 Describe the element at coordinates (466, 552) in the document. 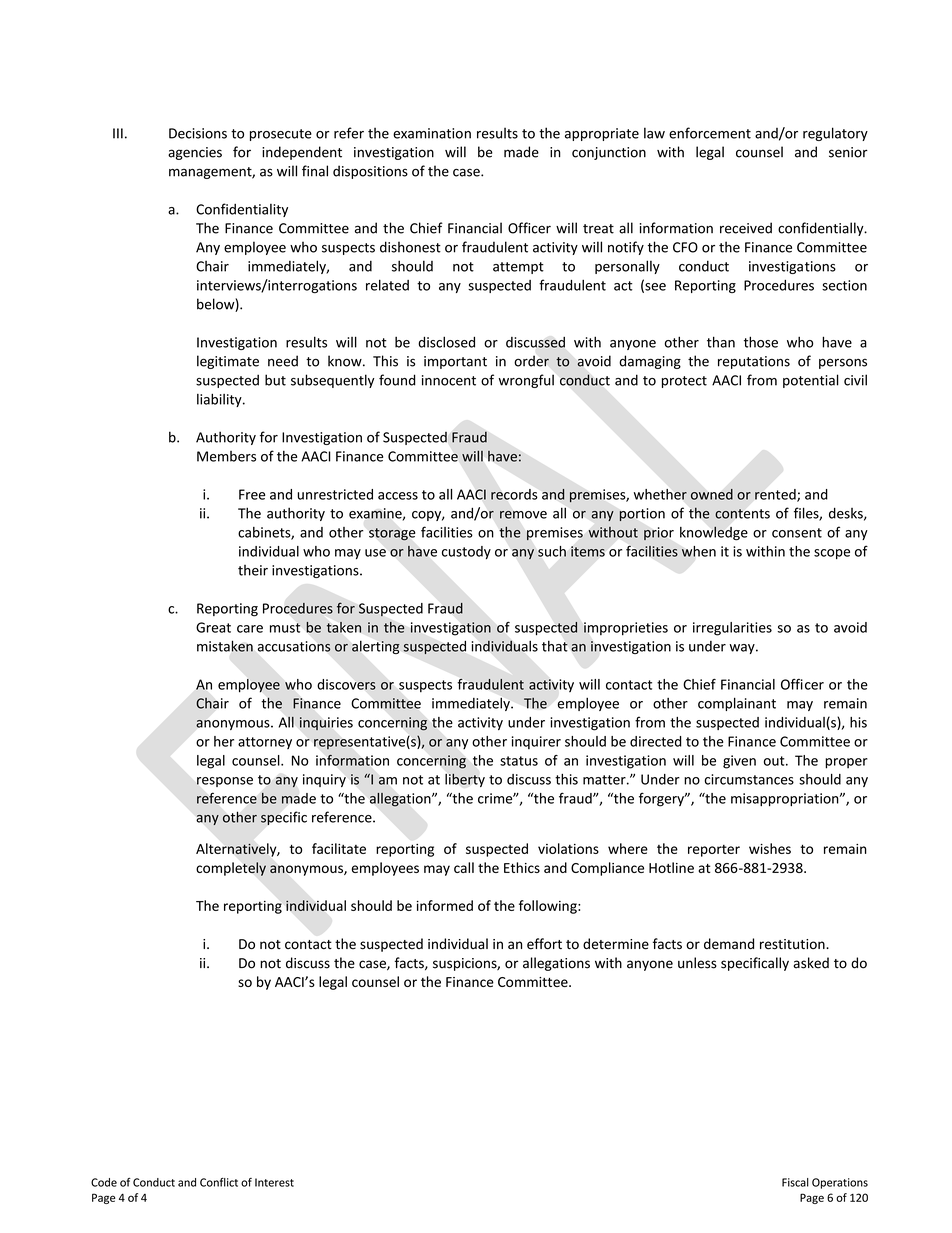

I see `custody` at that location.
